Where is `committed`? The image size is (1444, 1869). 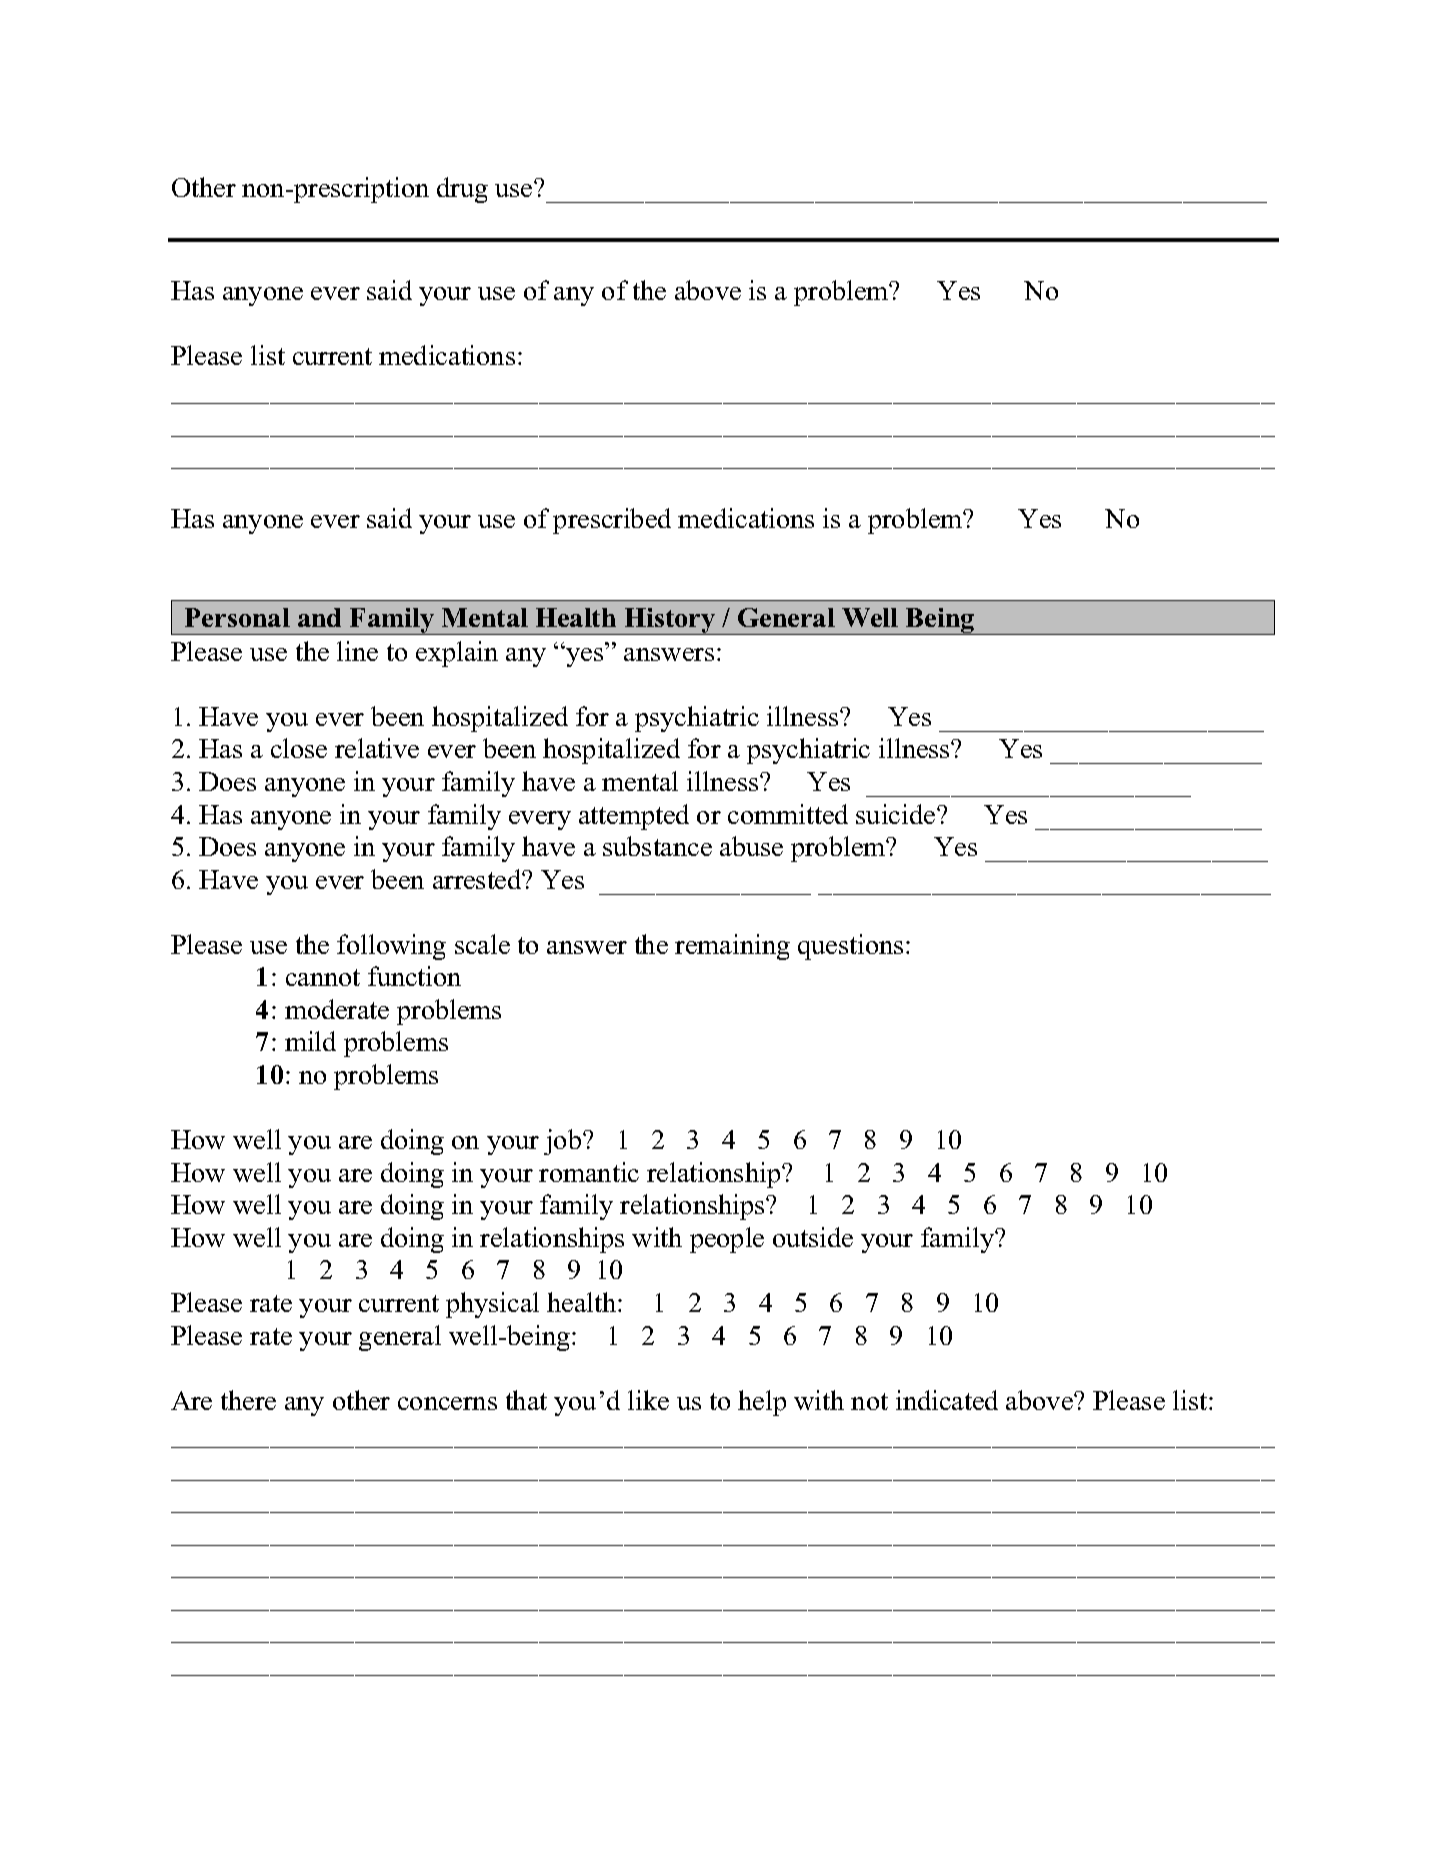 committed is located at coordinates (788, 814).
